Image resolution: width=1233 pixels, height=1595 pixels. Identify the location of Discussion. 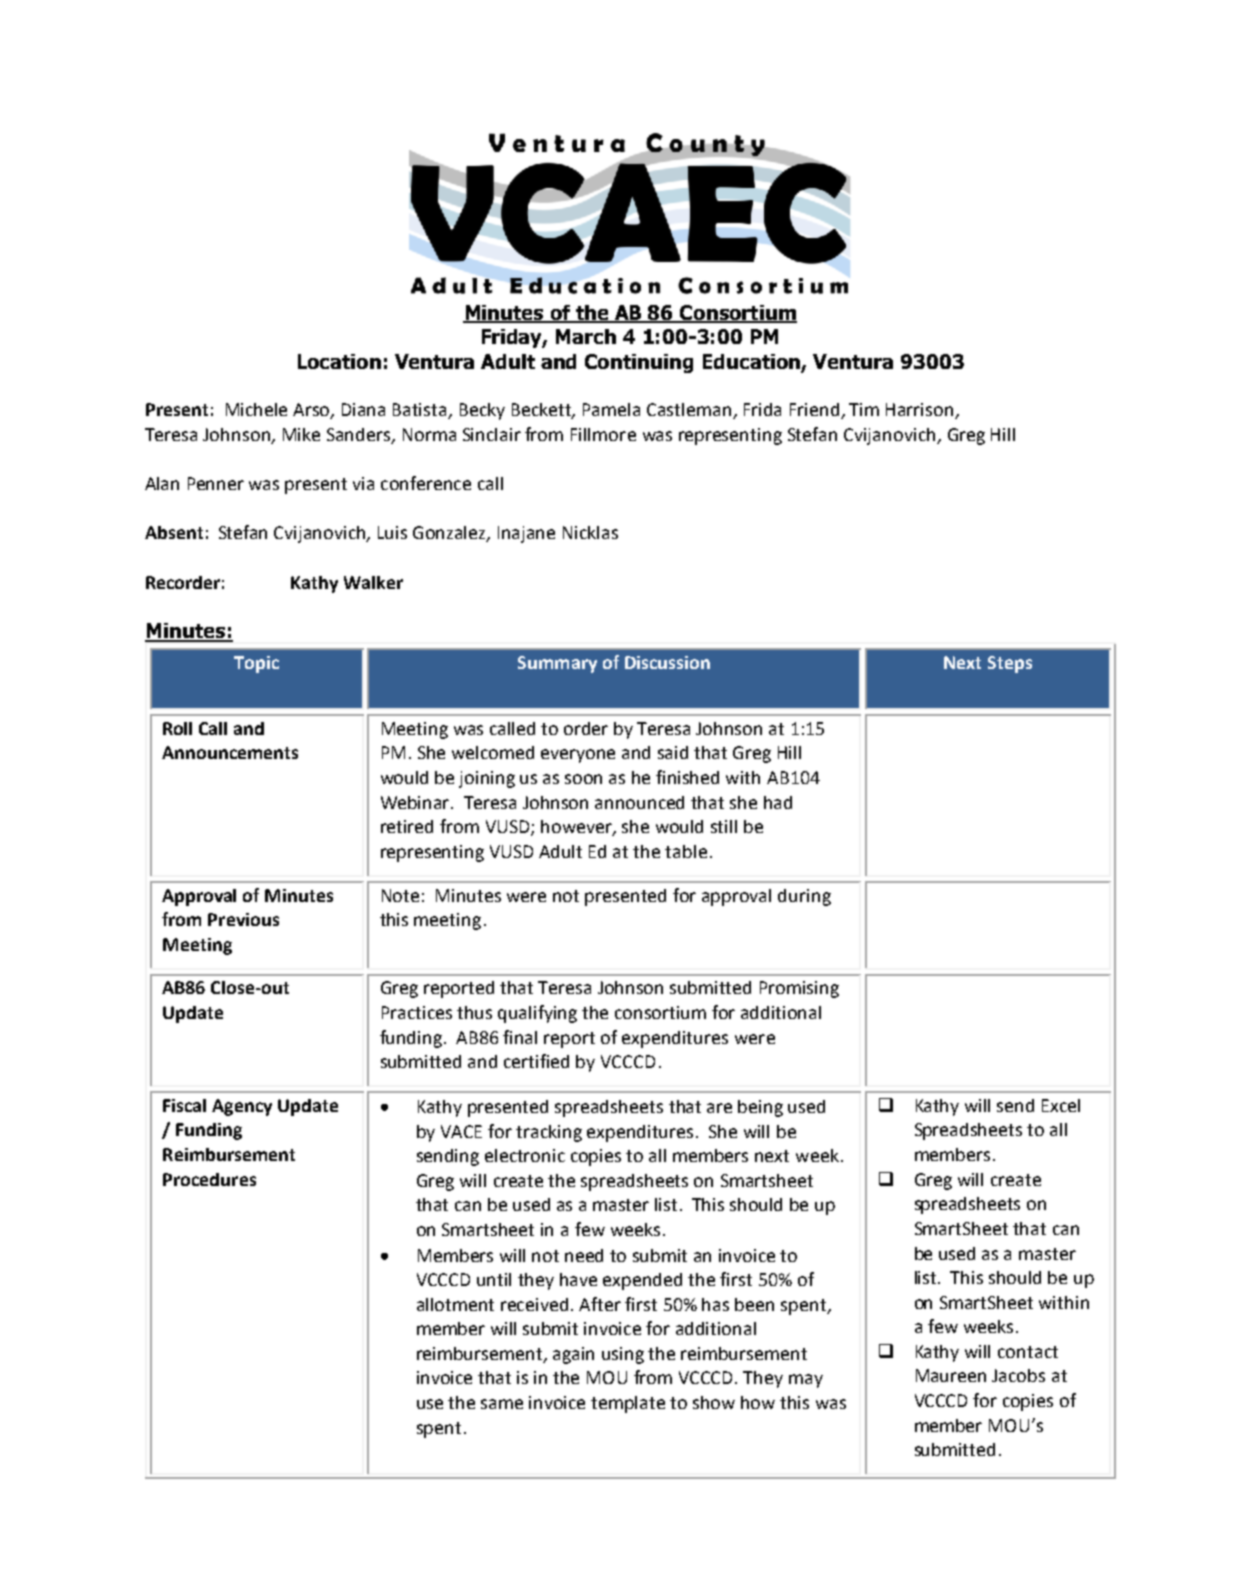
(667, 662).
